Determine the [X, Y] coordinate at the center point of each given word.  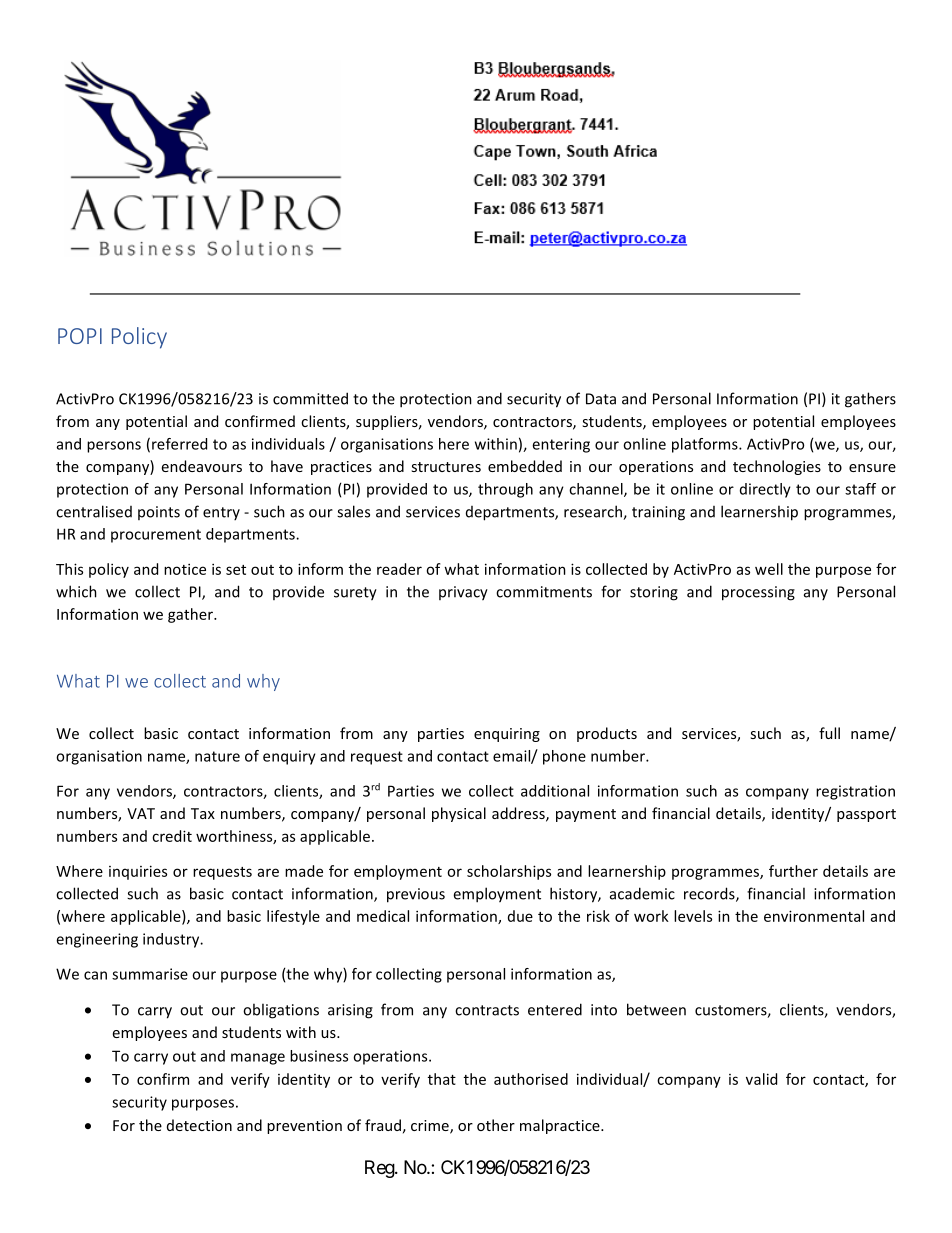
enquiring [507, 735]
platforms [706, 445]
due [520, 916]
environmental [814, 916]
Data [601, 399]
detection [199, 1125]
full [829, 733]
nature [217, 756]
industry [172, 940]
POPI [80, 336]
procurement [156, 536]
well [769, 569]
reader [399, 569]
